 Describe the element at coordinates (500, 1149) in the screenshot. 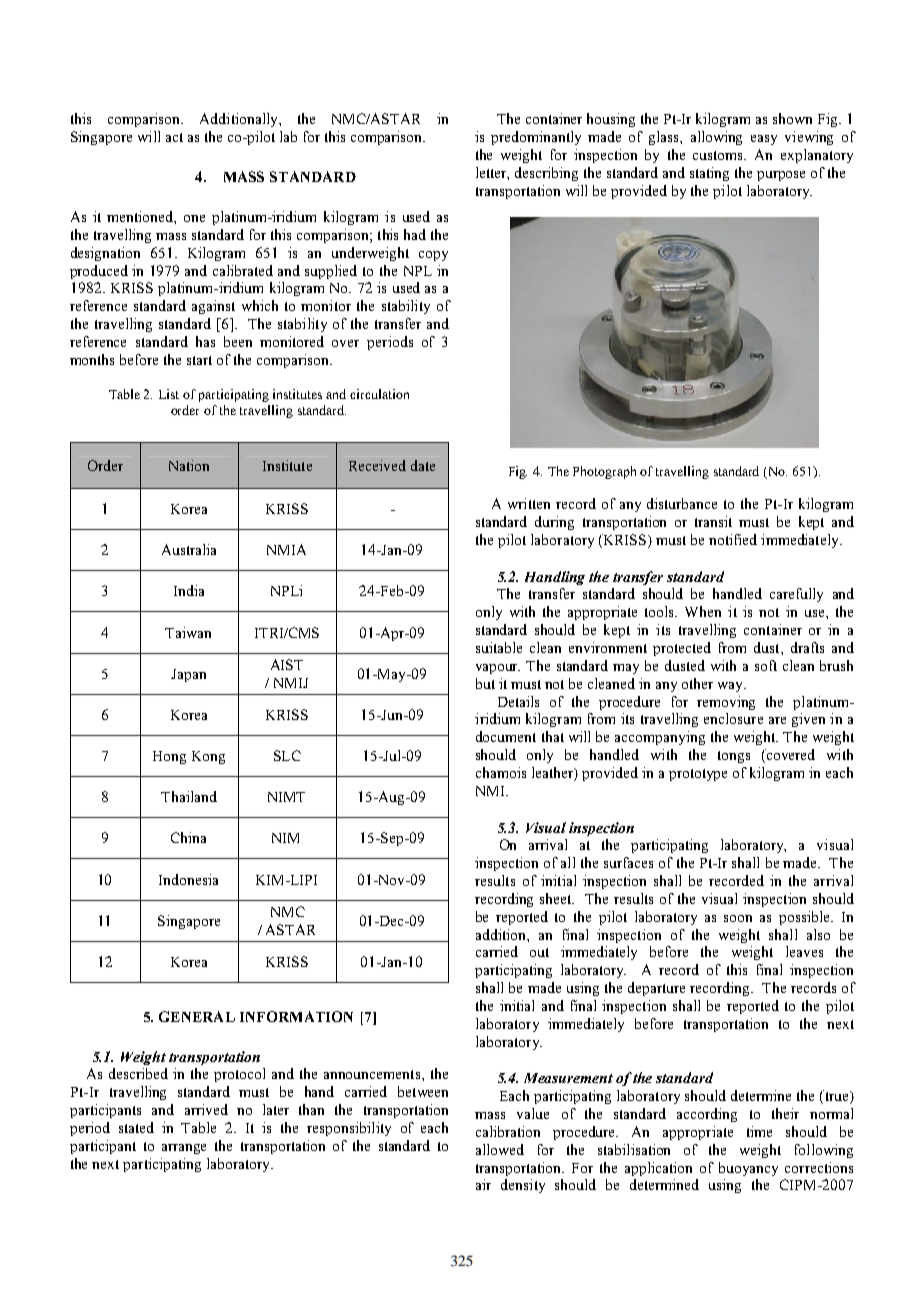

I see `allowed` at that location.
